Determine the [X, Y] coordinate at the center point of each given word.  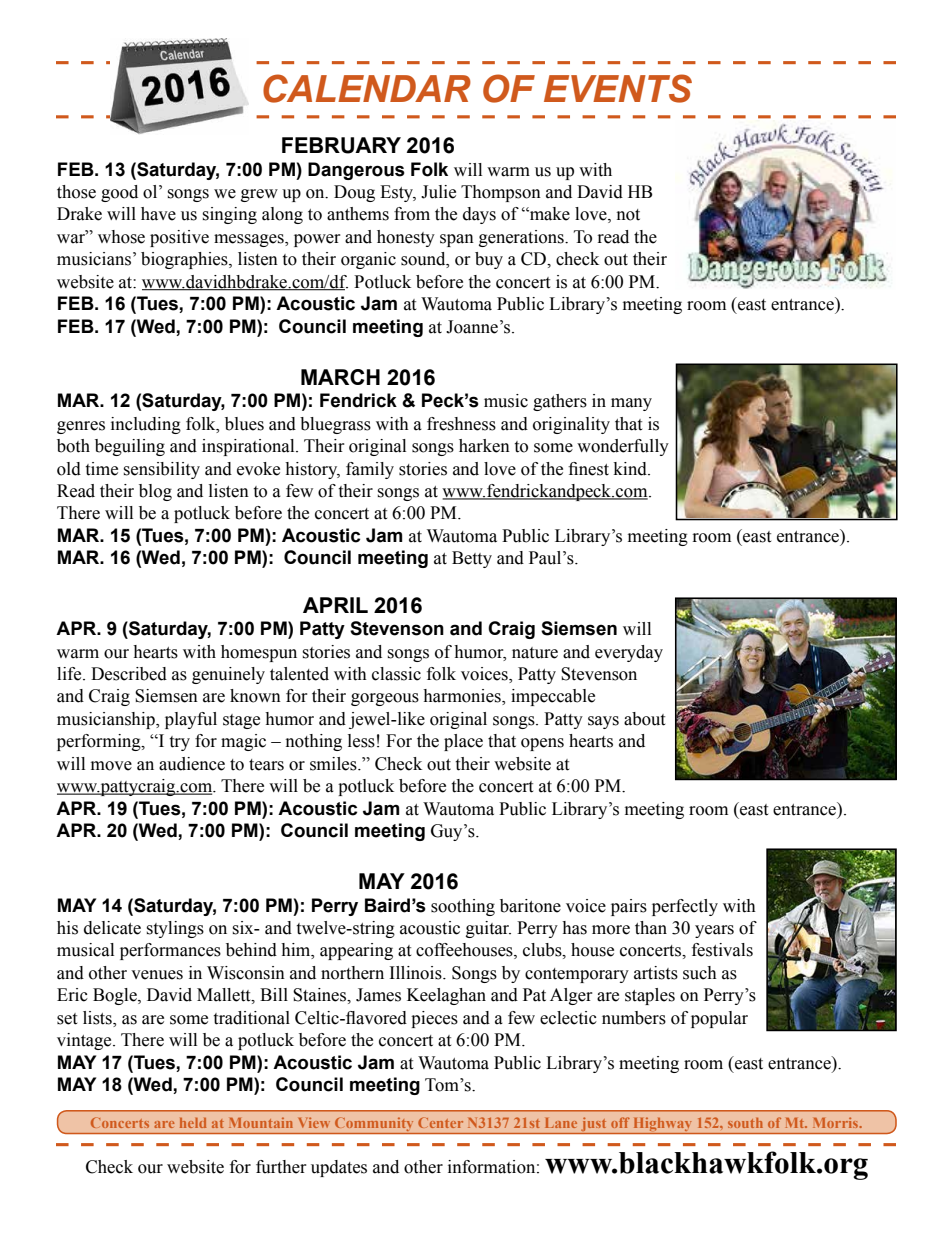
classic [396, 674]
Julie [438, 192]
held [193, 1123]
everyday [629, 653]
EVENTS [618, 88]
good [119, 193]
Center [440, 1122]
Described [129, 674]
